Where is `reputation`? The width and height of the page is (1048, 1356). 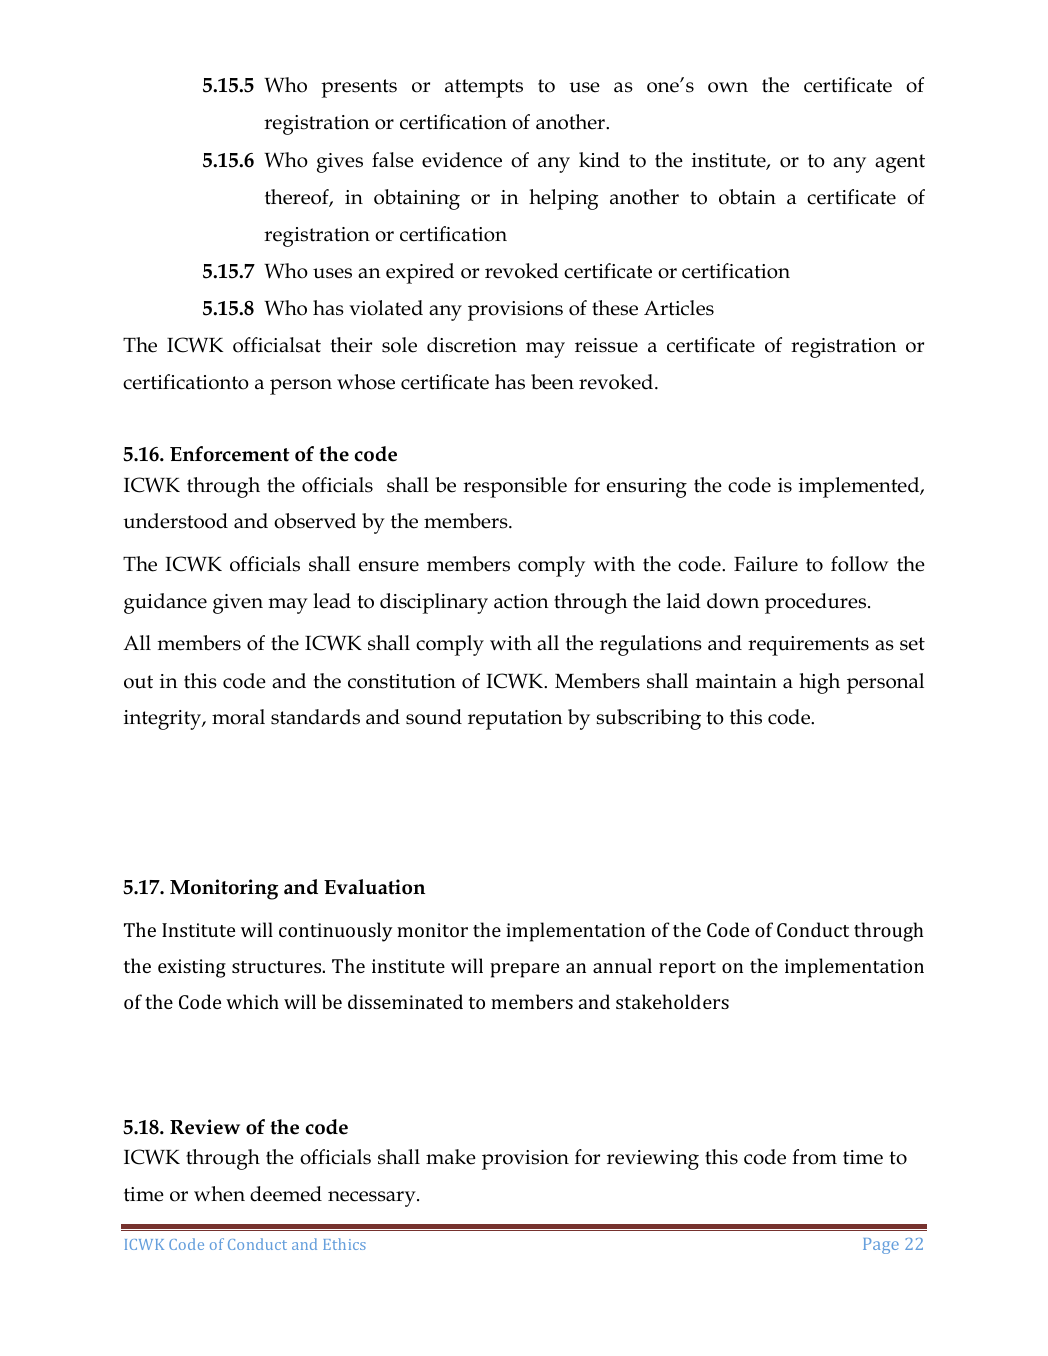
reputation is located at coordinates (515, 720).
